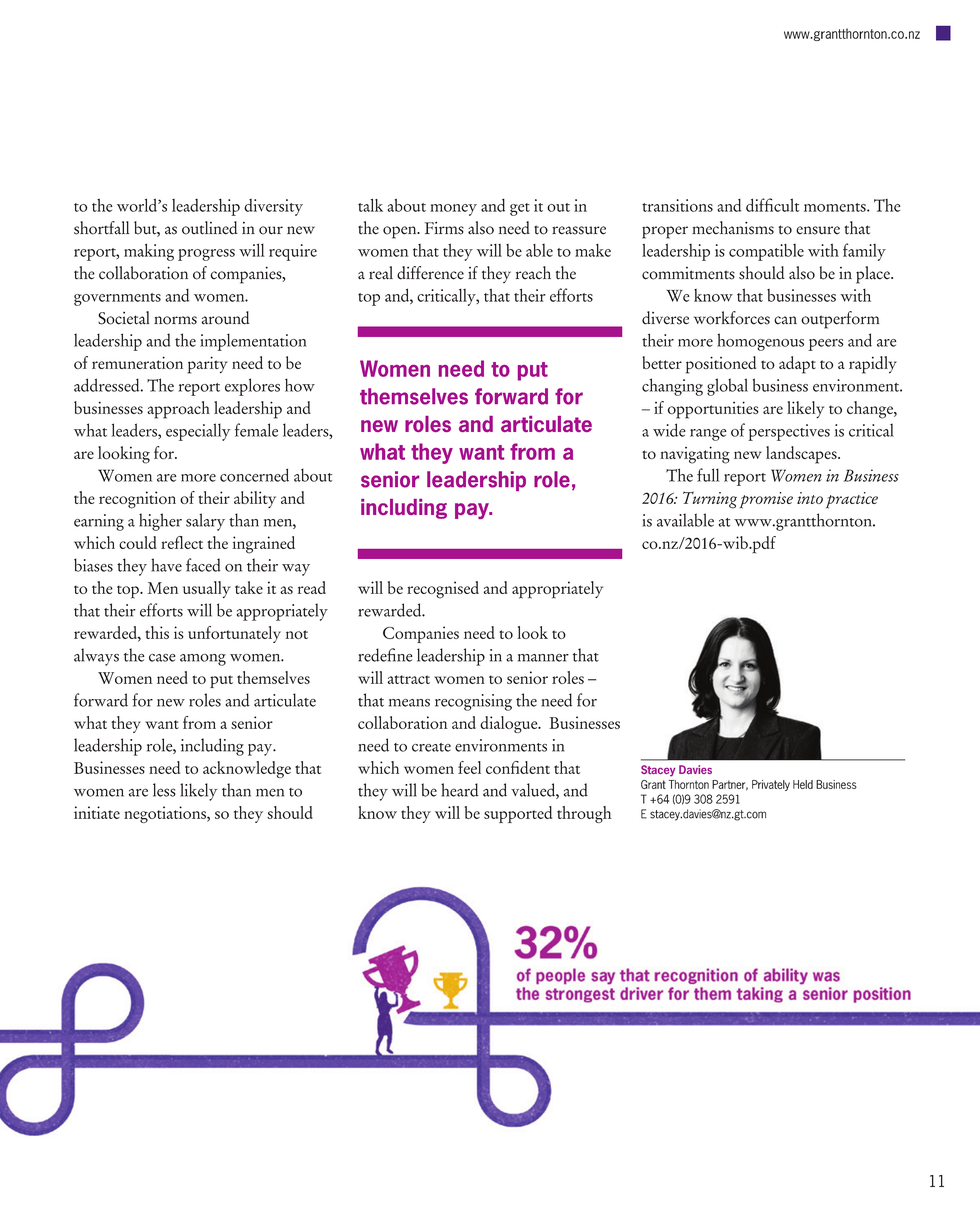  I want to click on among, so click(203, 660).
